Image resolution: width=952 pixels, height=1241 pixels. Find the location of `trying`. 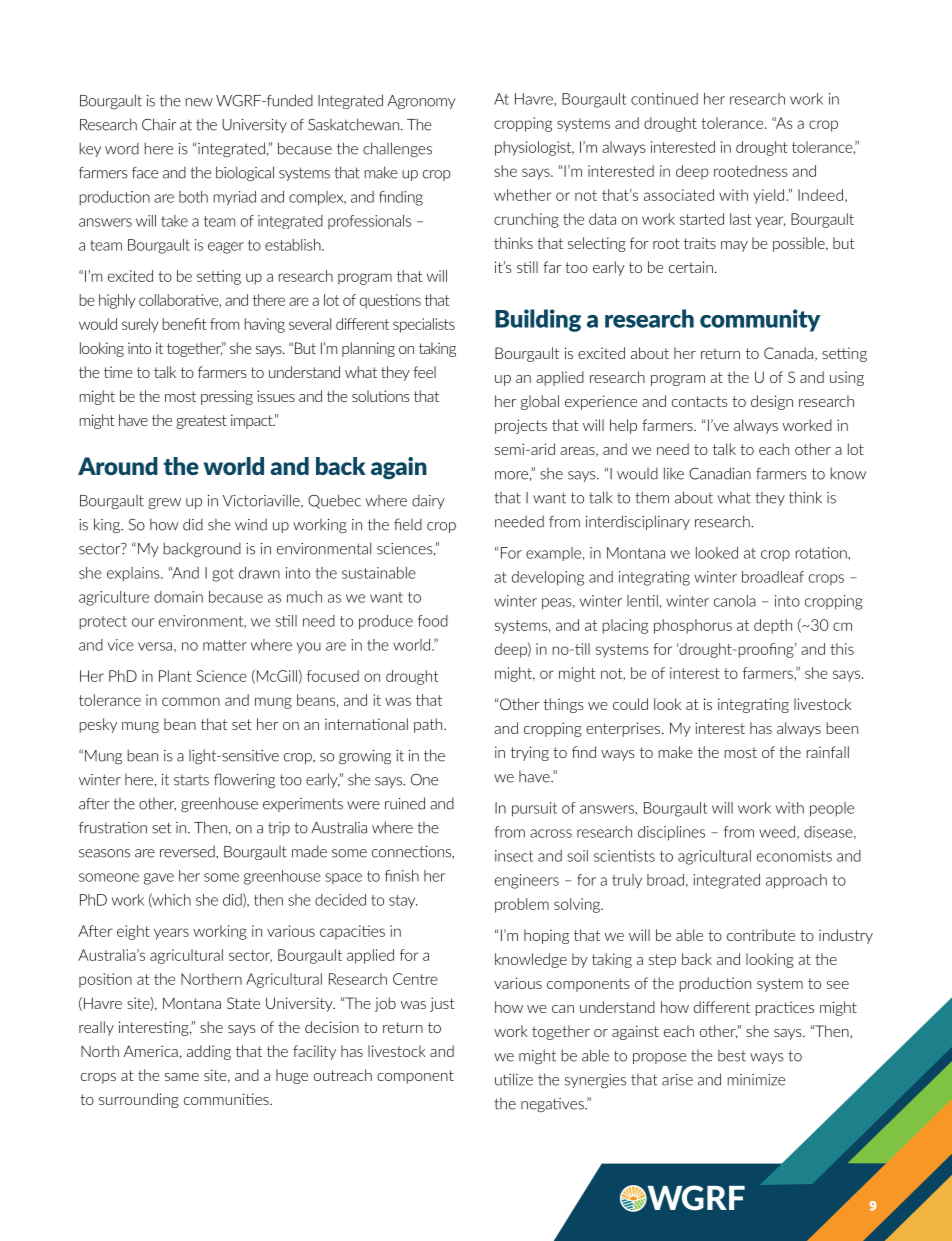

trying is located at coordinates (530, 753).
